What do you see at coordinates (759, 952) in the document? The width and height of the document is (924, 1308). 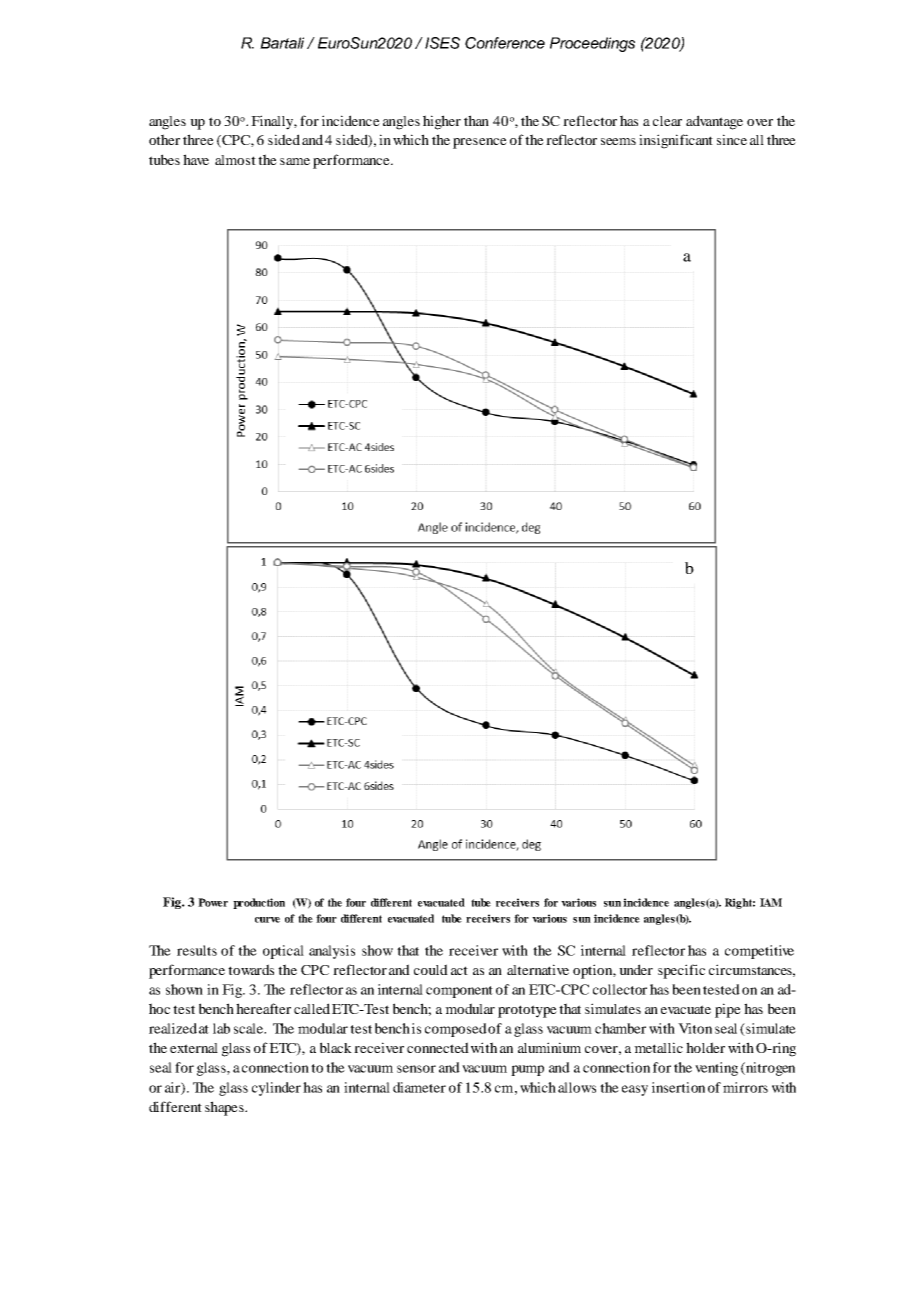 I see `competitive` at bounding box center [759, 952].
